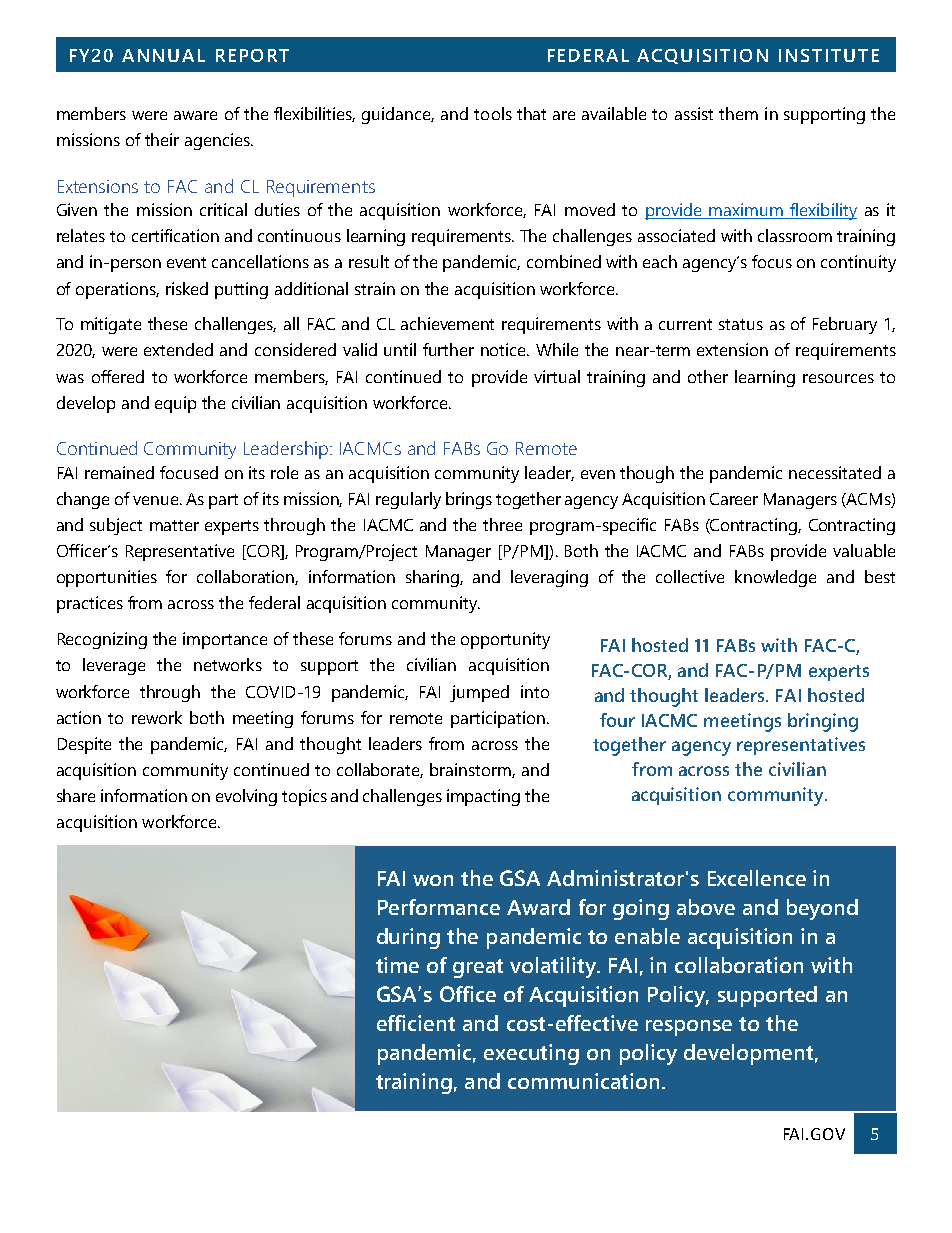 The image size is (952, 1233). What do you see at coordinates (738, 113) in the screenshot?
I see `them` at bounding box center [738, 113].
